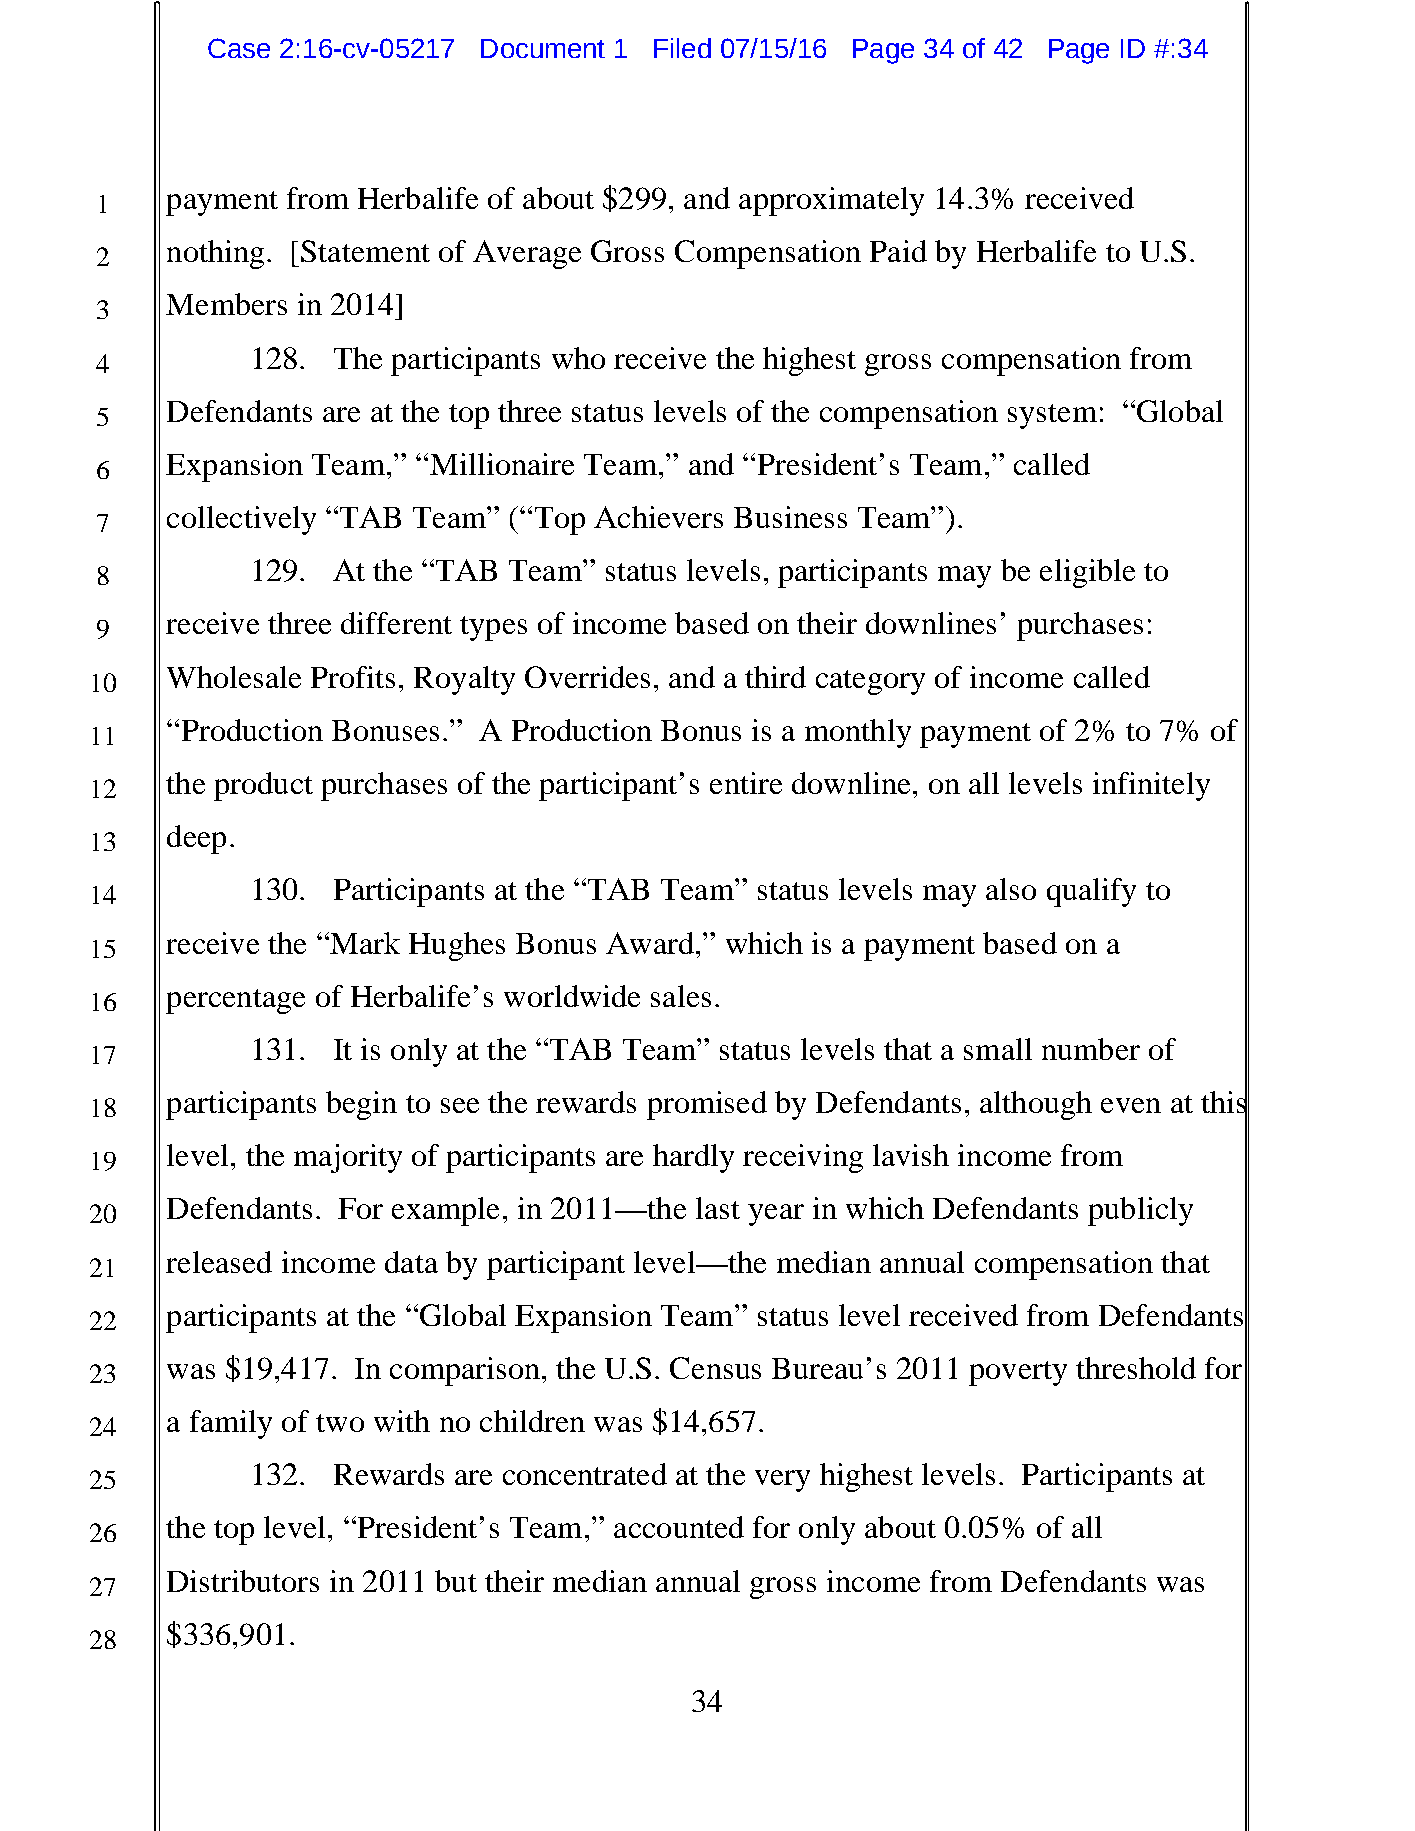 This page has height=1831, width=1415. Describe the element at coordinates (587, 677) in the page. I see `Overrides` at that location.
